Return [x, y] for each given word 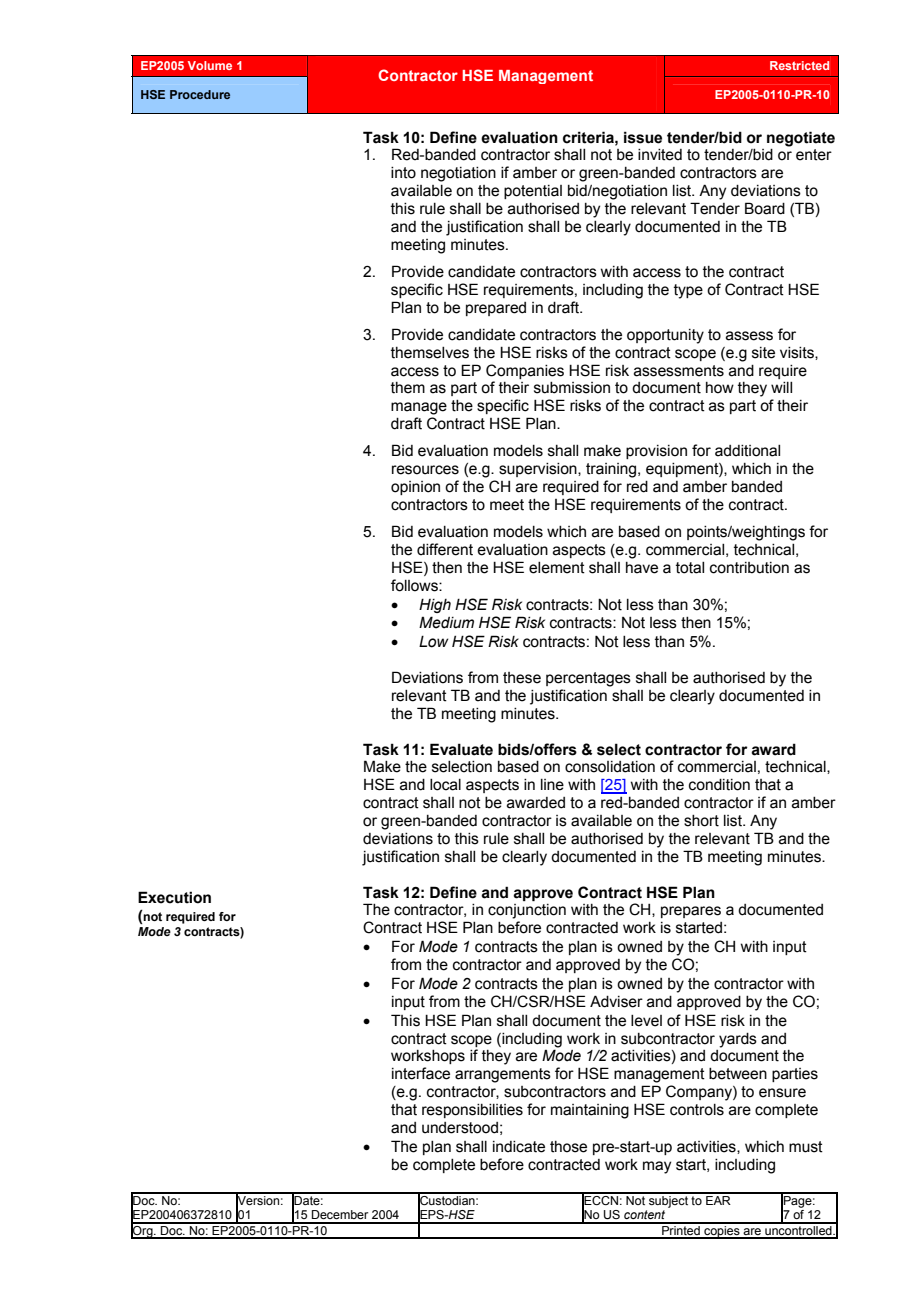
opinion [415, 488]
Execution [174, 897]
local [445, 785]
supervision [539, 470]
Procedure [200, 94]
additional [747, 451]
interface [421, 1073]
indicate [519, 1147]
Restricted [799, 65]
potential [533, 192]
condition [719, 785]
